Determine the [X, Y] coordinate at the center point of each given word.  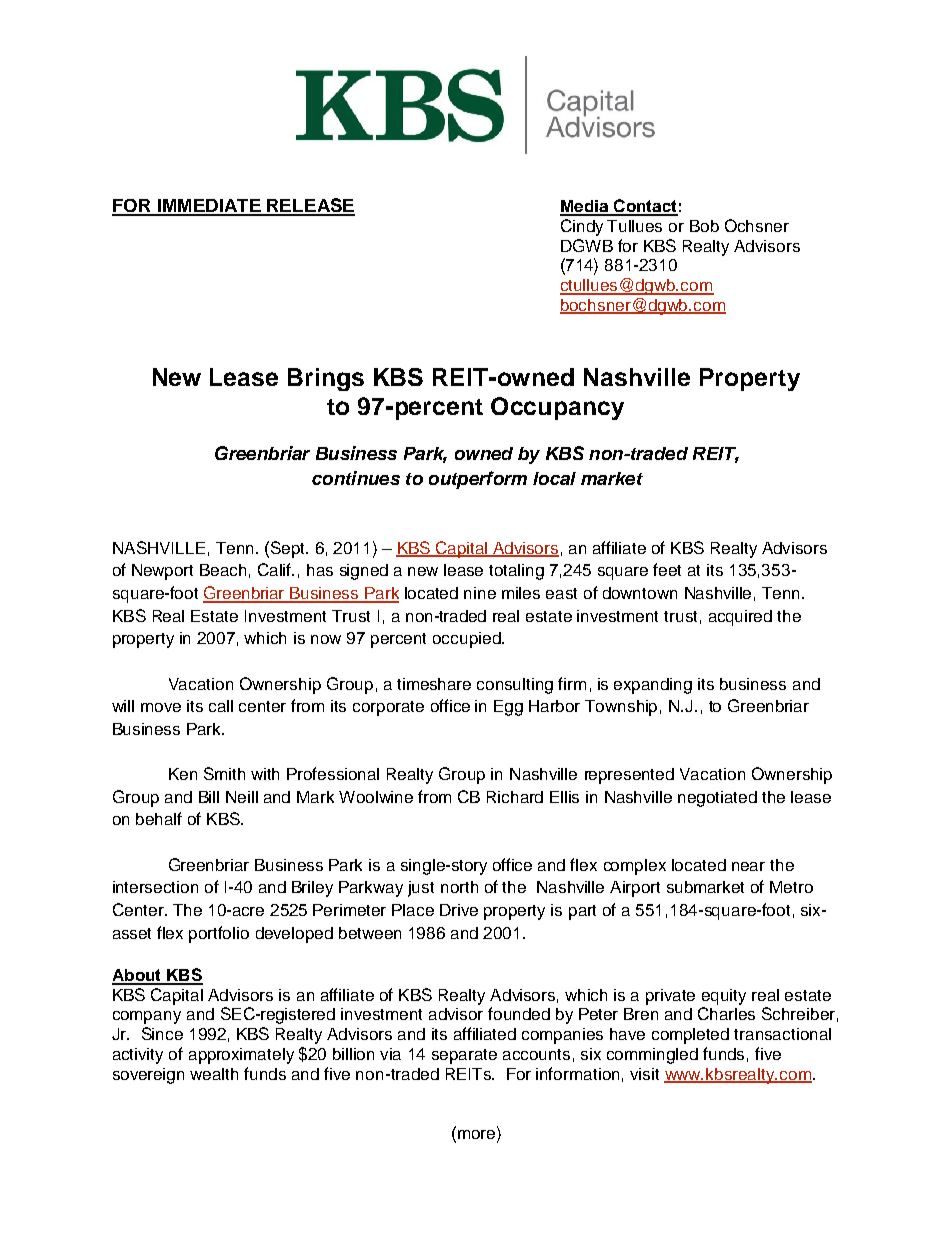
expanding [653, 686]
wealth [214, 1074]
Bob [704, 226]
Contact [645, 207]
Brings [326, 379]
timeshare [434, 684]
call [221, 706]
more [475, 1133]
